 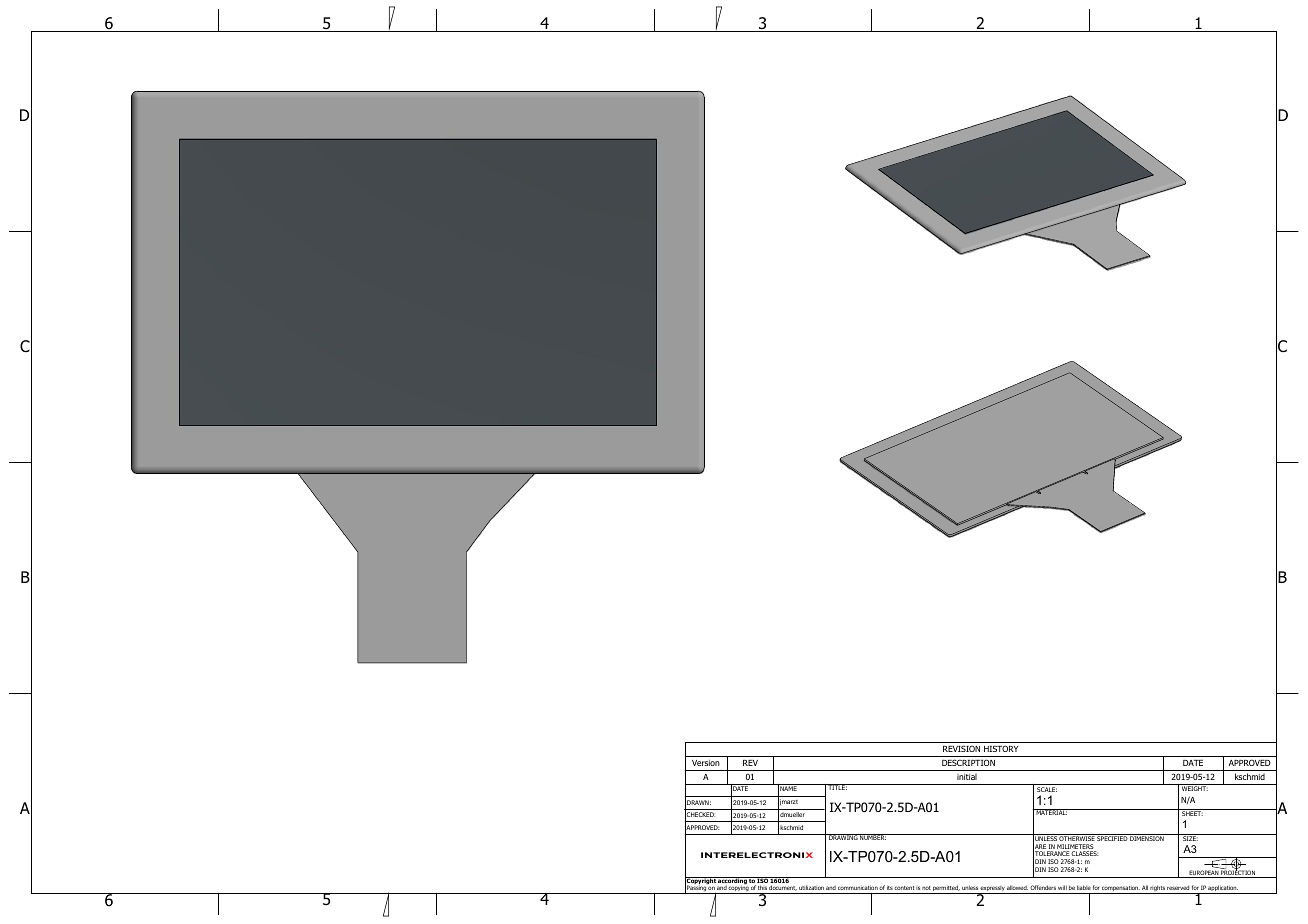 What do you see at coordinates (1051, 812) in the page?
I see `MATERIAL` at bounding box center [1051, 812].
